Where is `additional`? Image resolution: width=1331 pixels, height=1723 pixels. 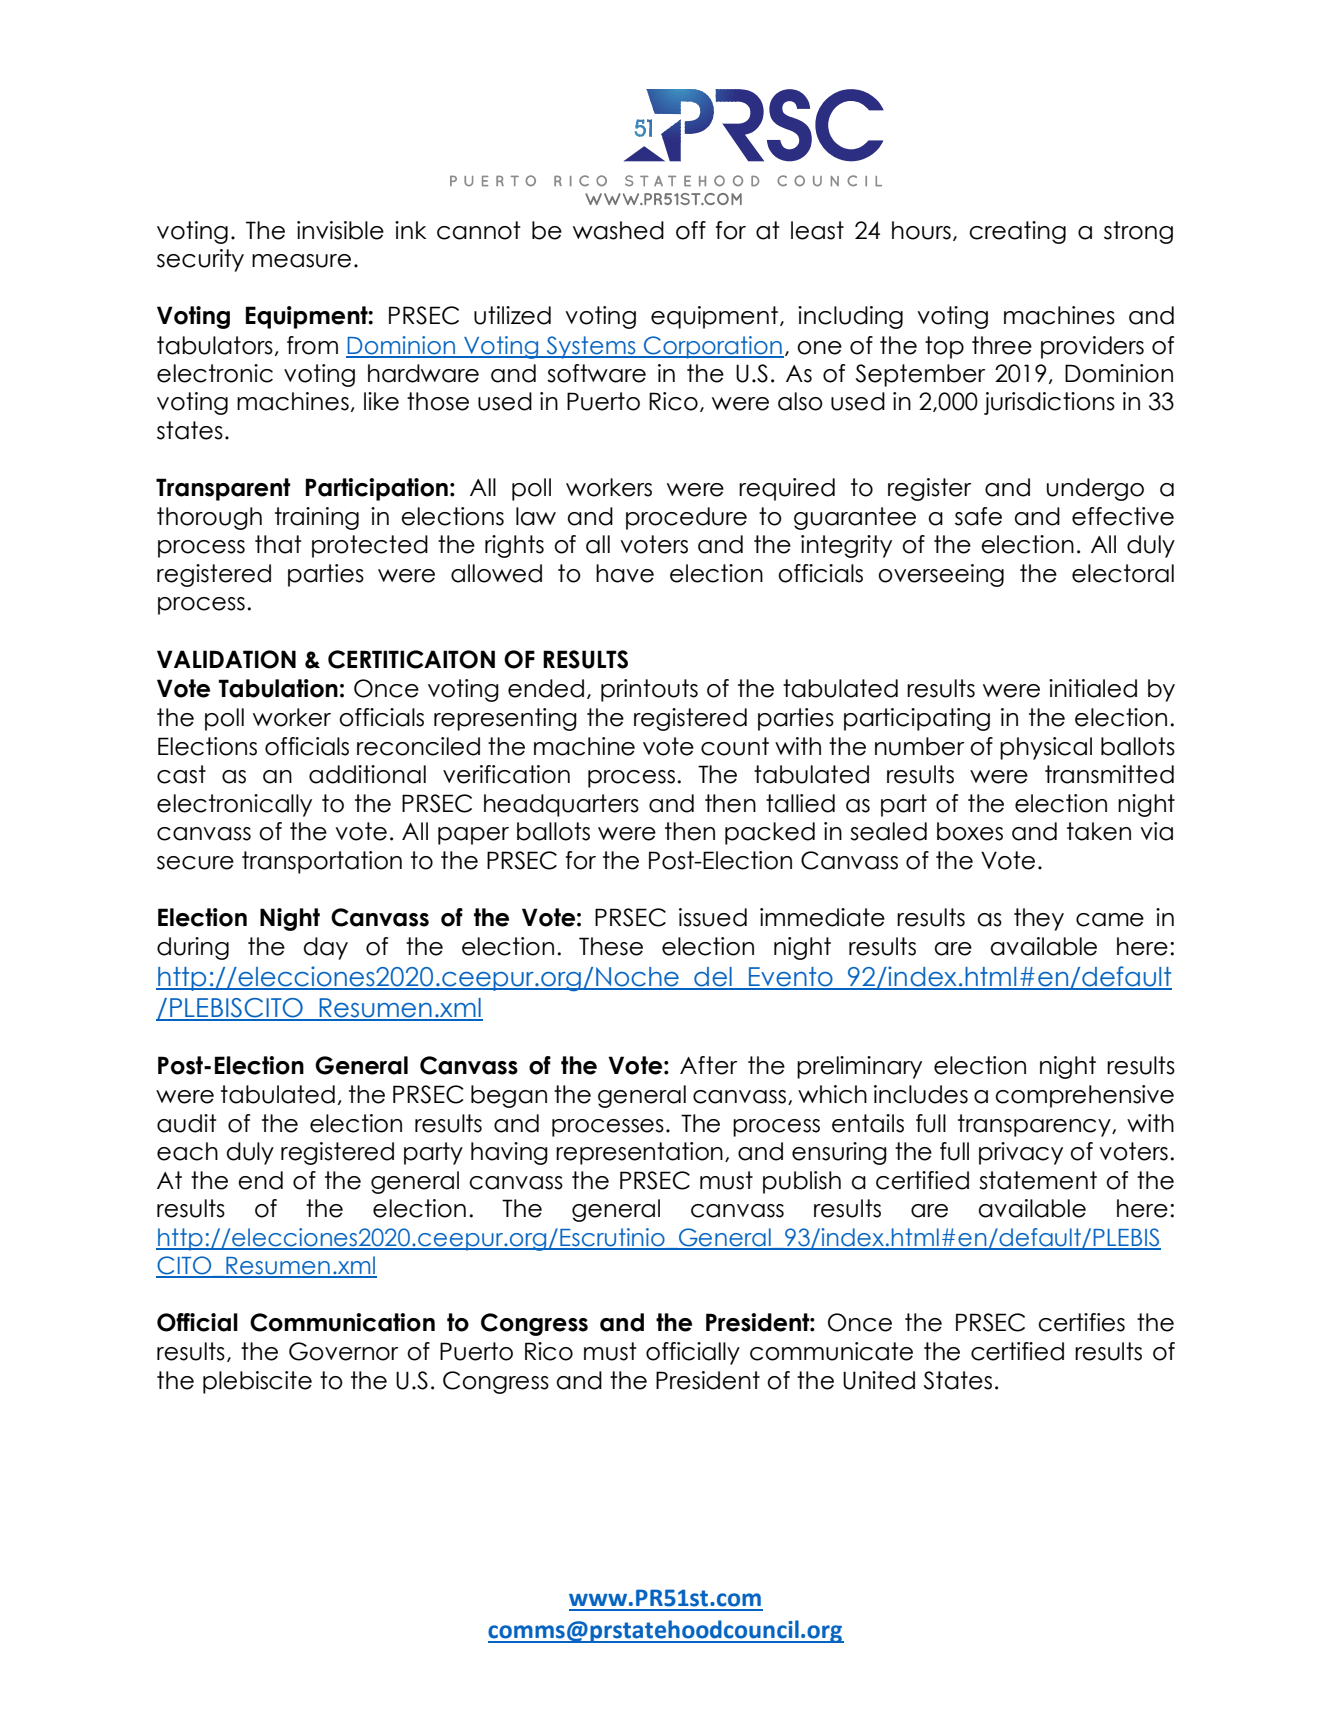
additional is located at coordinates (367, 774).
